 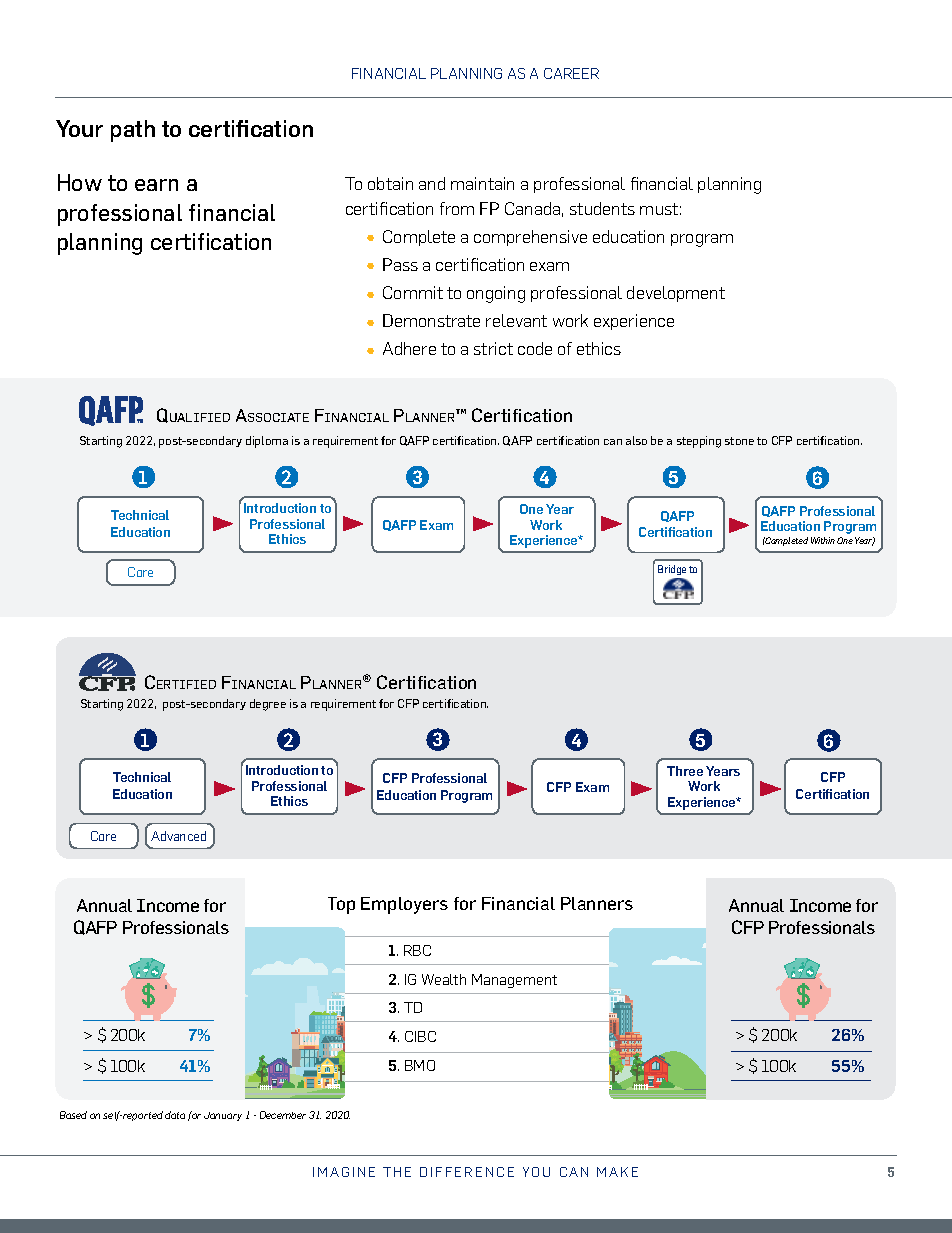 I want to click on data, so click(x=175, y=1115).
